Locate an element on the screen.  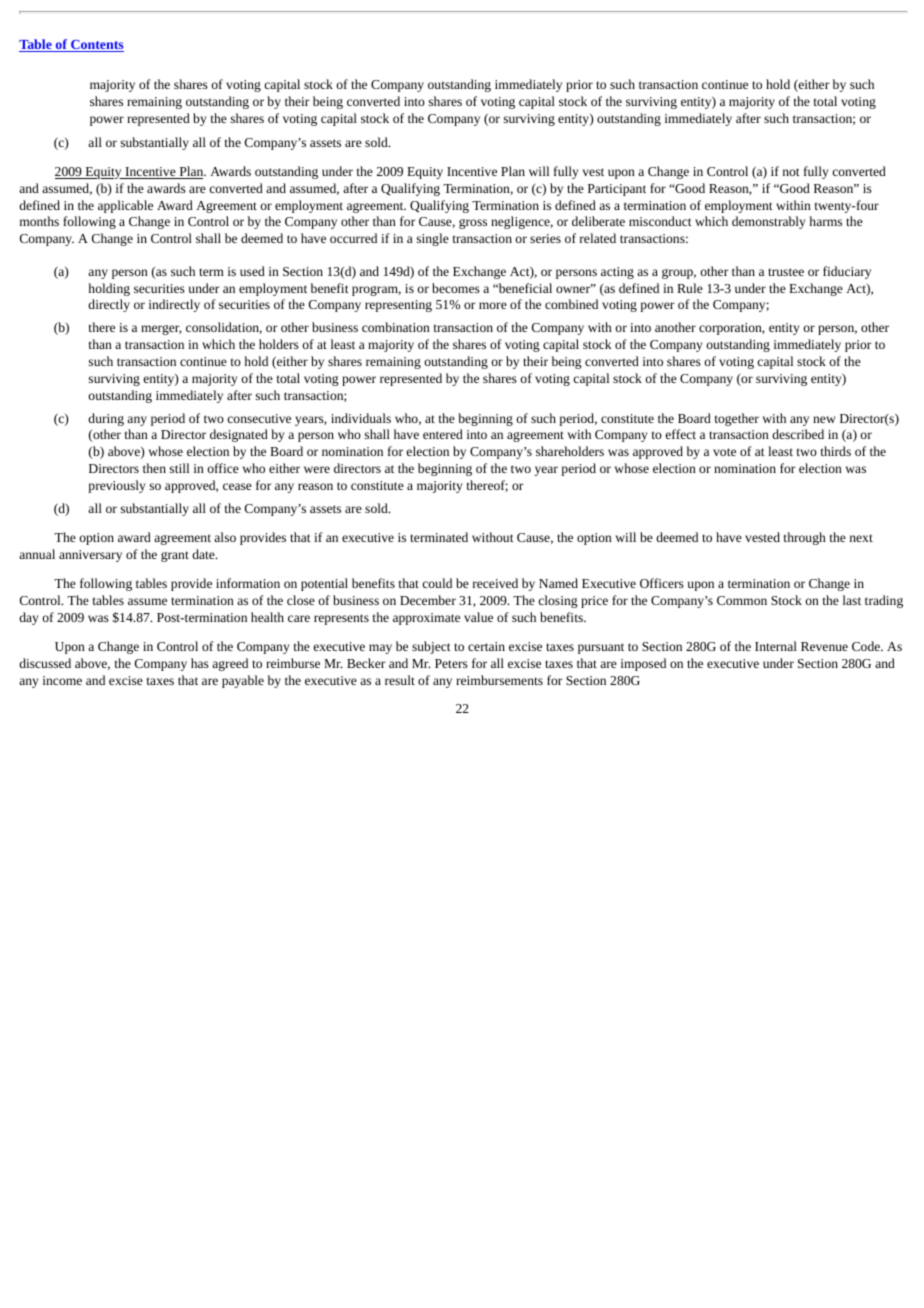
Participant is located at coordinates (617, 190).
